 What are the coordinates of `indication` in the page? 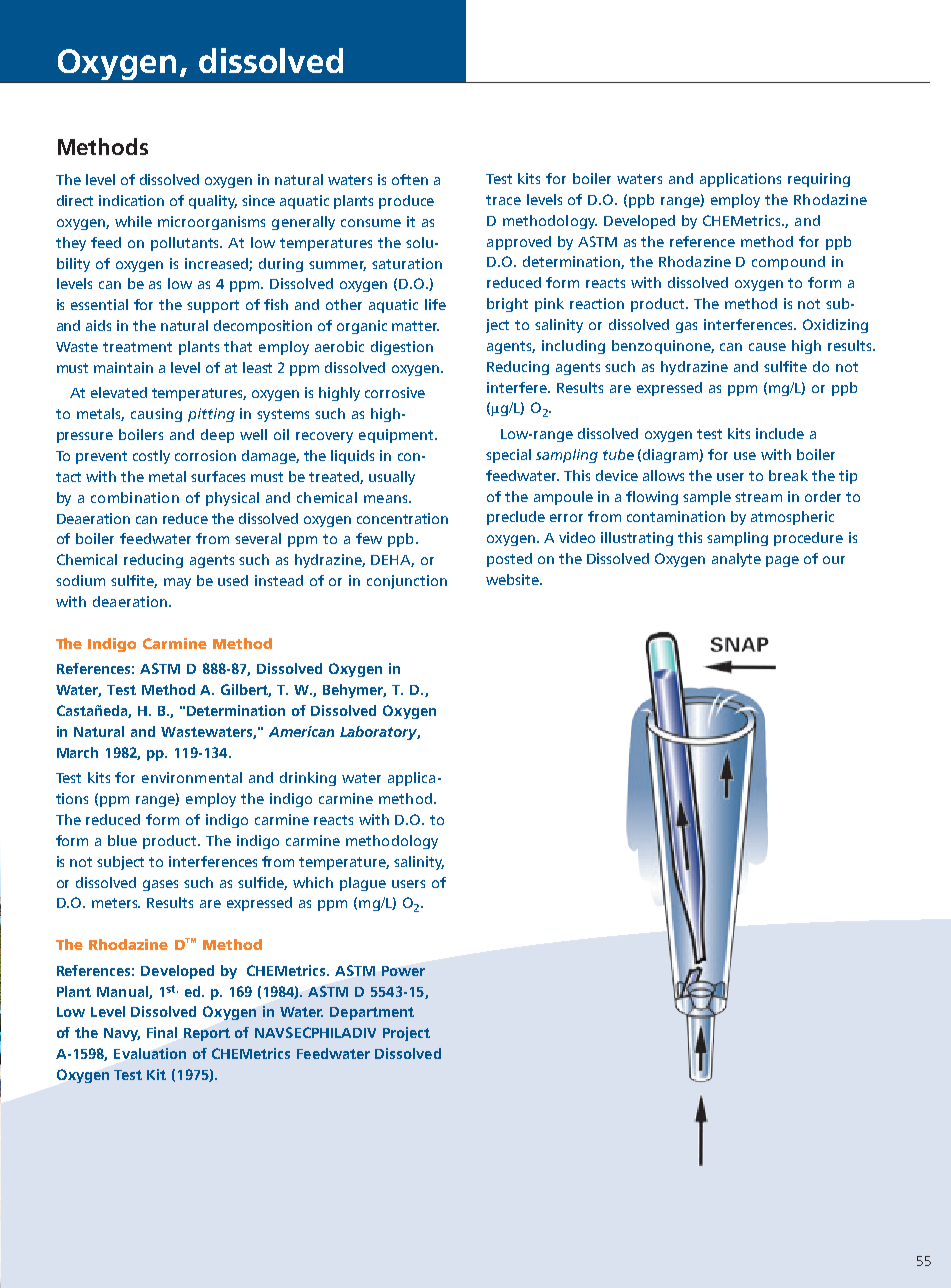 It's located at (131, 200).
